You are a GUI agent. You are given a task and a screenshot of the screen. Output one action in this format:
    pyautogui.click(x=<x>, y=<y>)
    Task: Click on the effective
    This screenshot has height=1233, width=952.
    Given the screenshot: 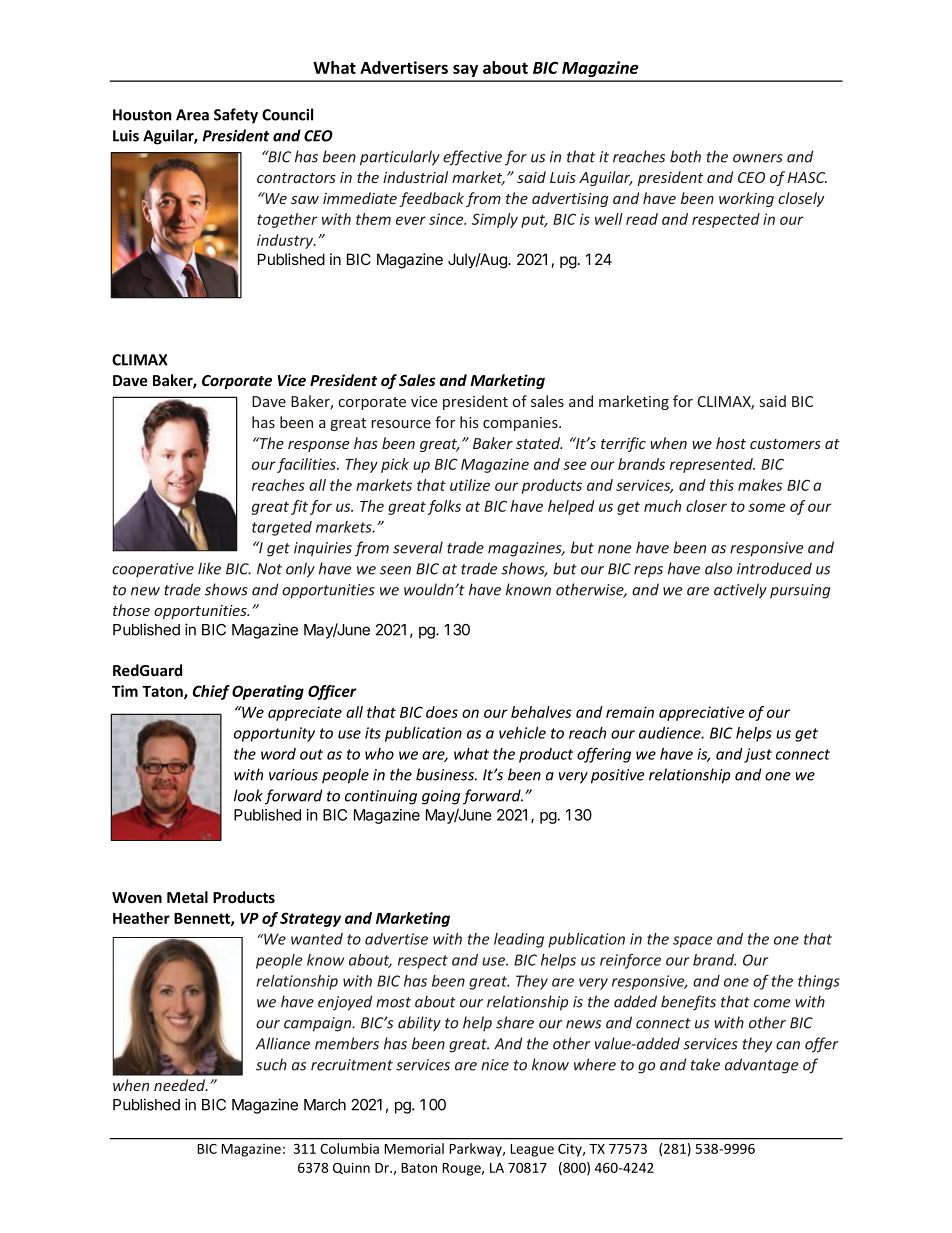 What is the action you would take?
    pyautogui.click(x=472, y=158)
